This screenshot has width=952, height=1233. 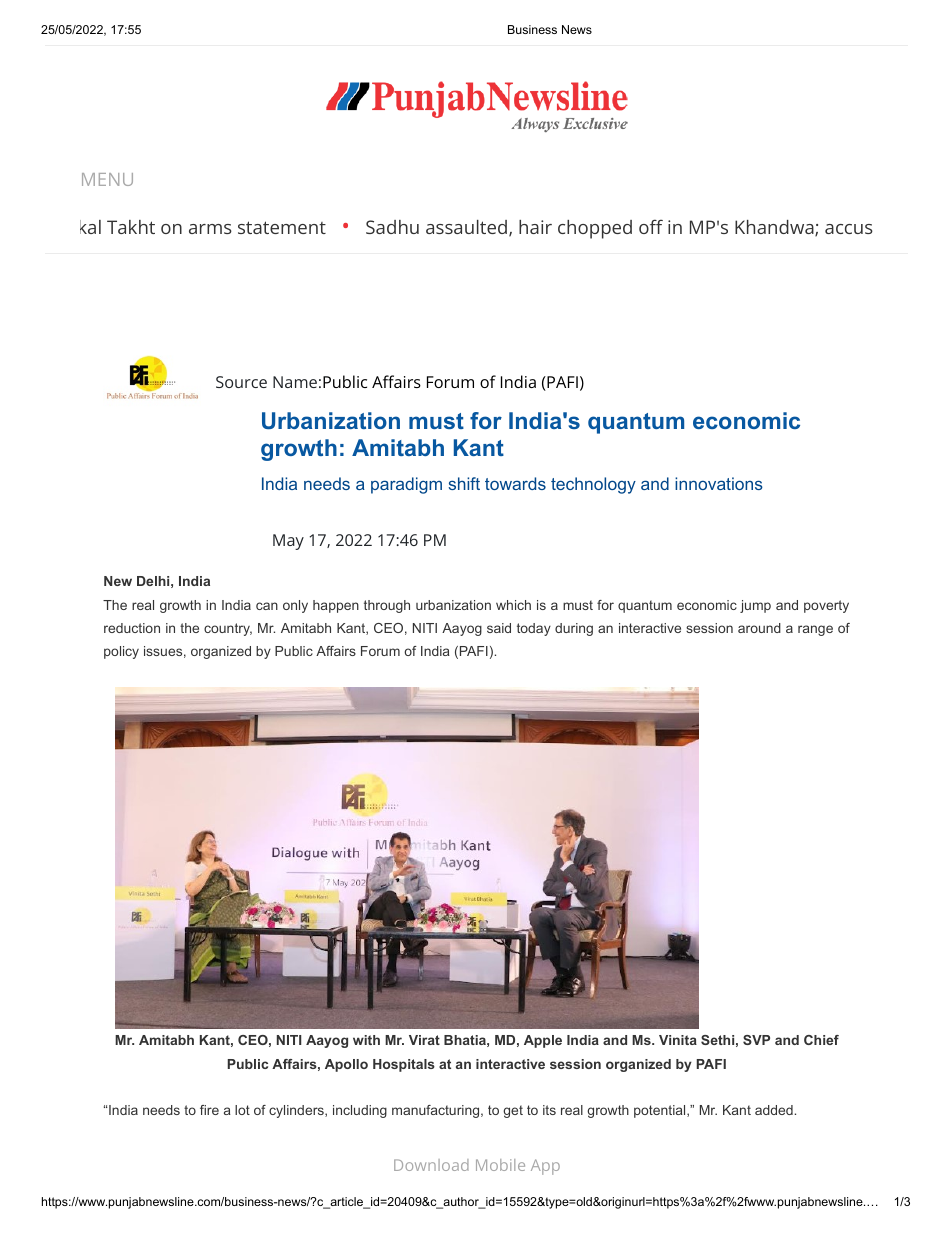 What do you see at coordinates (759, 628) in the screenshot?
I see `around` at bounding box center [759, 628].
